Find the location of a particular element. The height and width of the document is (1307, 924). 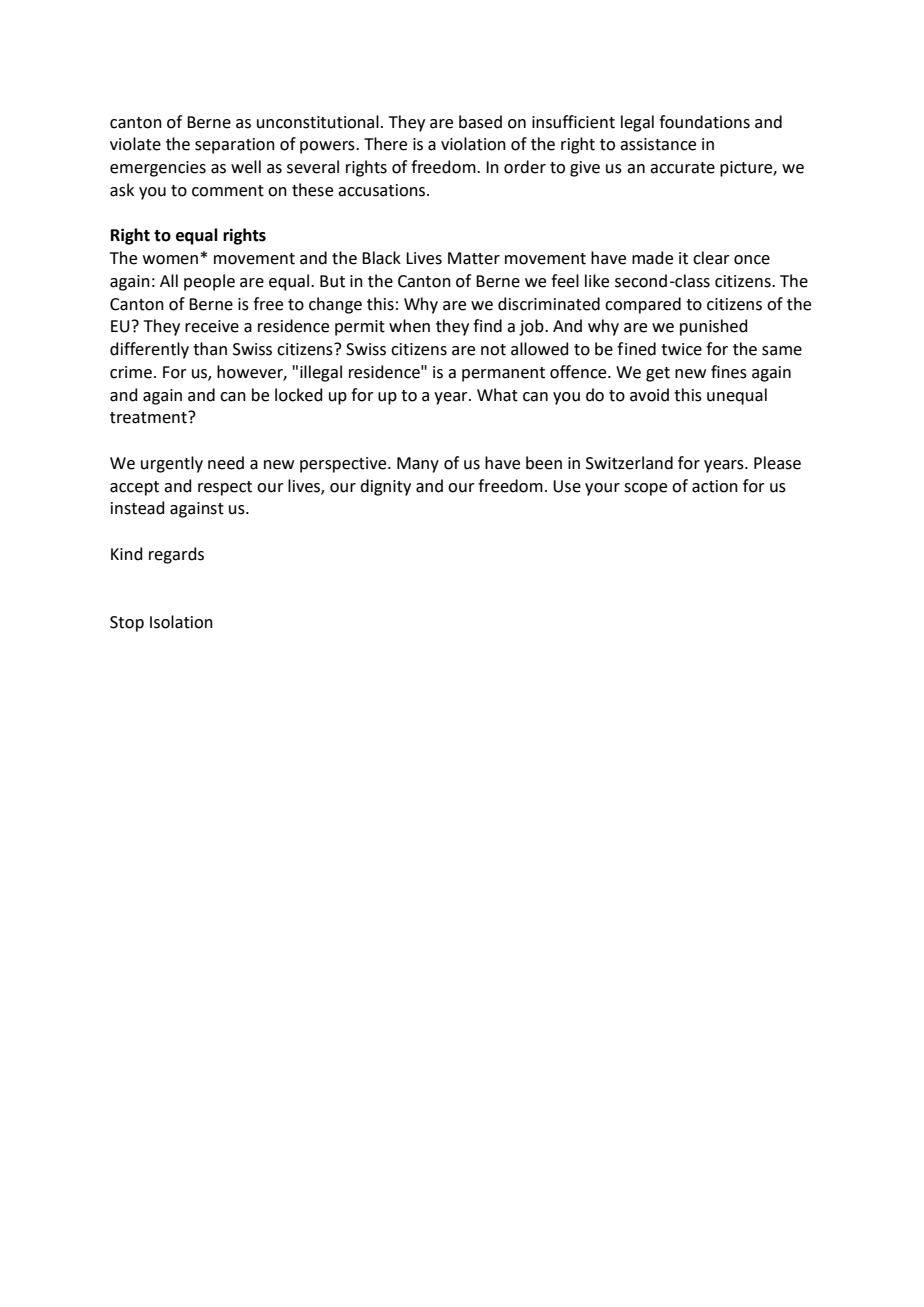

respect is located at coordinates (225, 488).
